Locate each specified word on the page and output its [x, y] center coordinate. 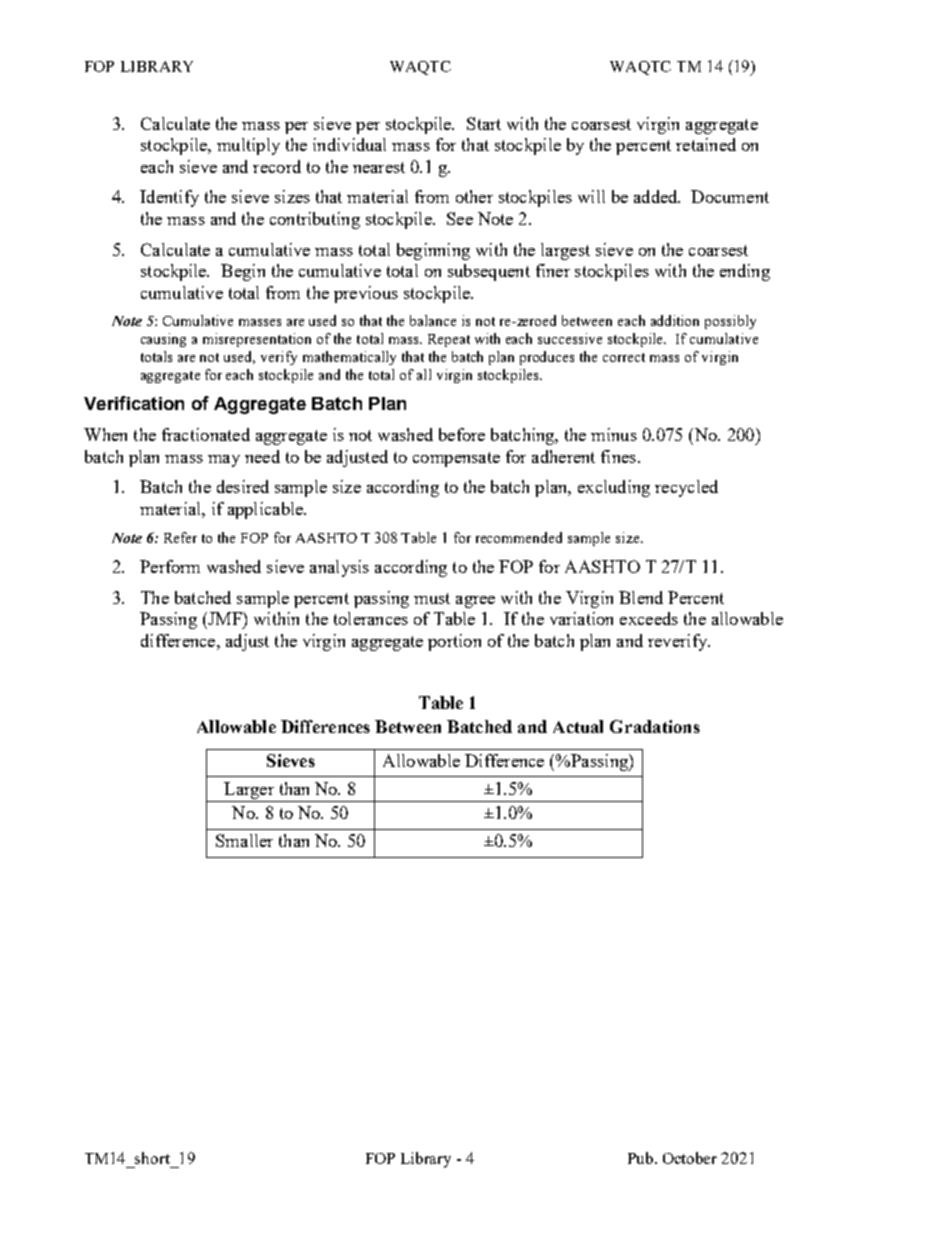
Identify [169, 198]
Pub [642, 1158]
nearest [379, 167]
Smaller [244, 840]
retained [706, 144]
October [690, 1158]
